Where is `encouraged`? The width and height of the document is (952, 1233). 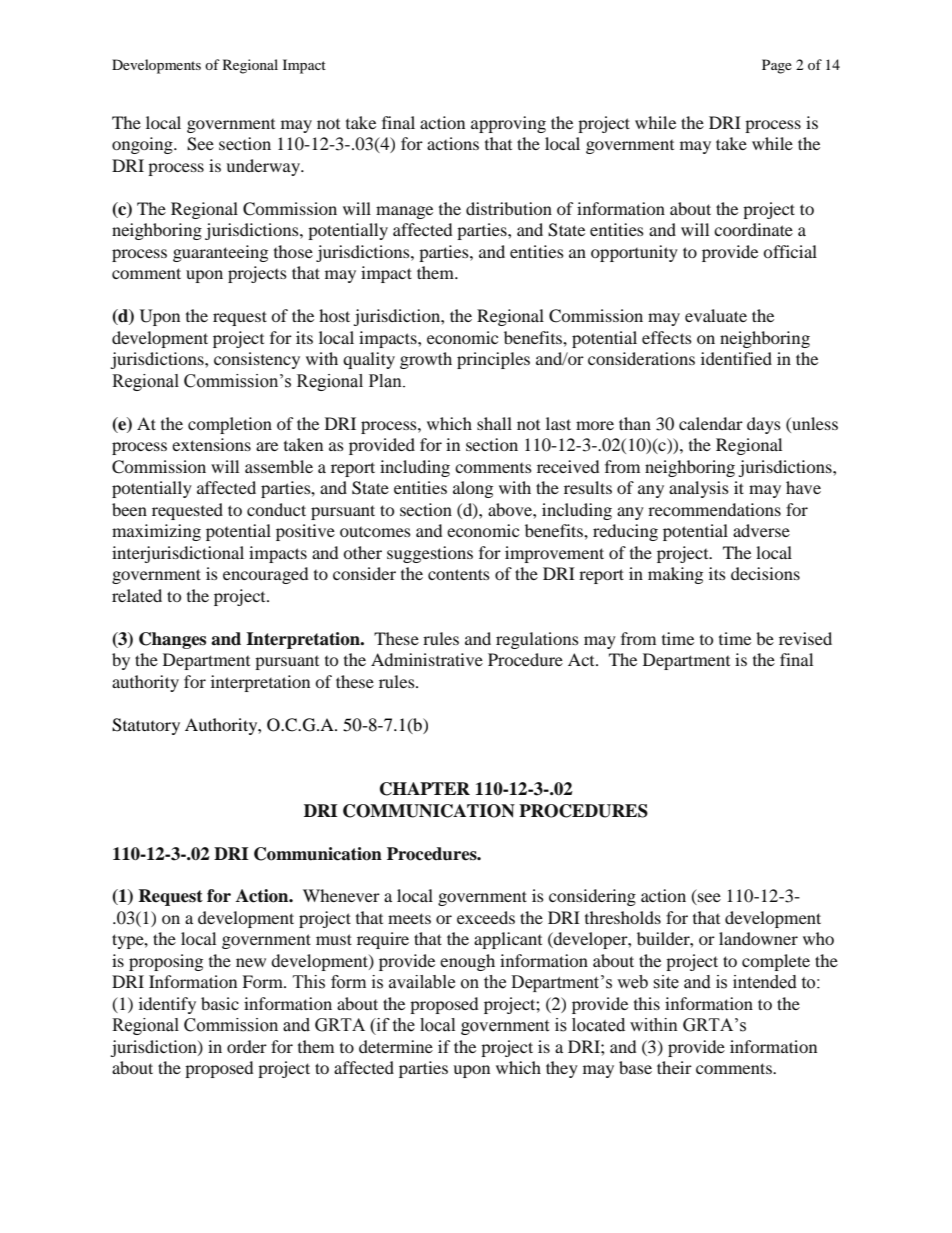
encouraged is located at coordinates (266, 575).
